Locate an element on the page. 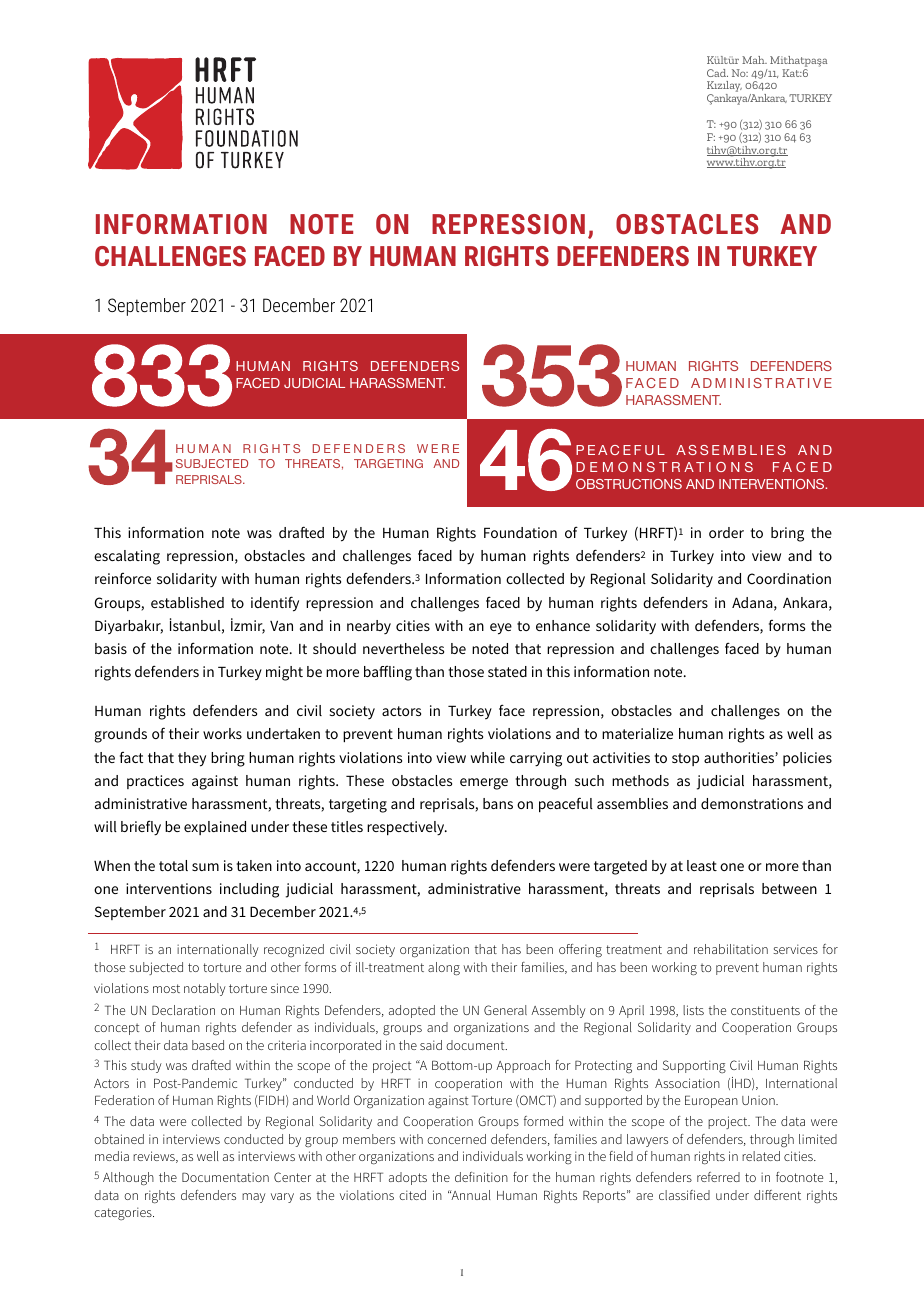 The image size is (924, 1308). OBSTRUCTIONS is located at coordinates (629, 484).
